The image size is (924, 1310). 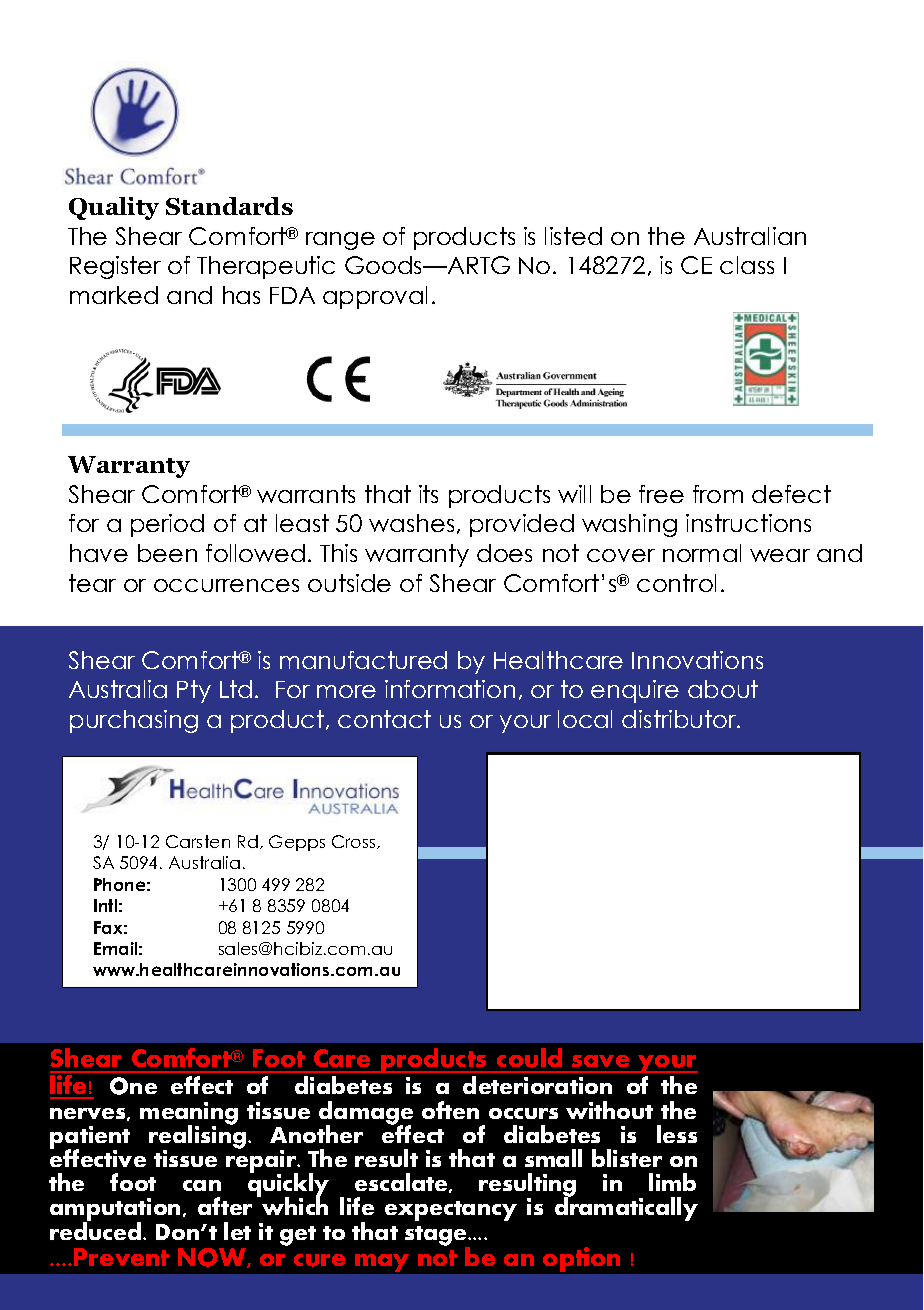 I want to click on Pty, so click(x=194, y=691).
